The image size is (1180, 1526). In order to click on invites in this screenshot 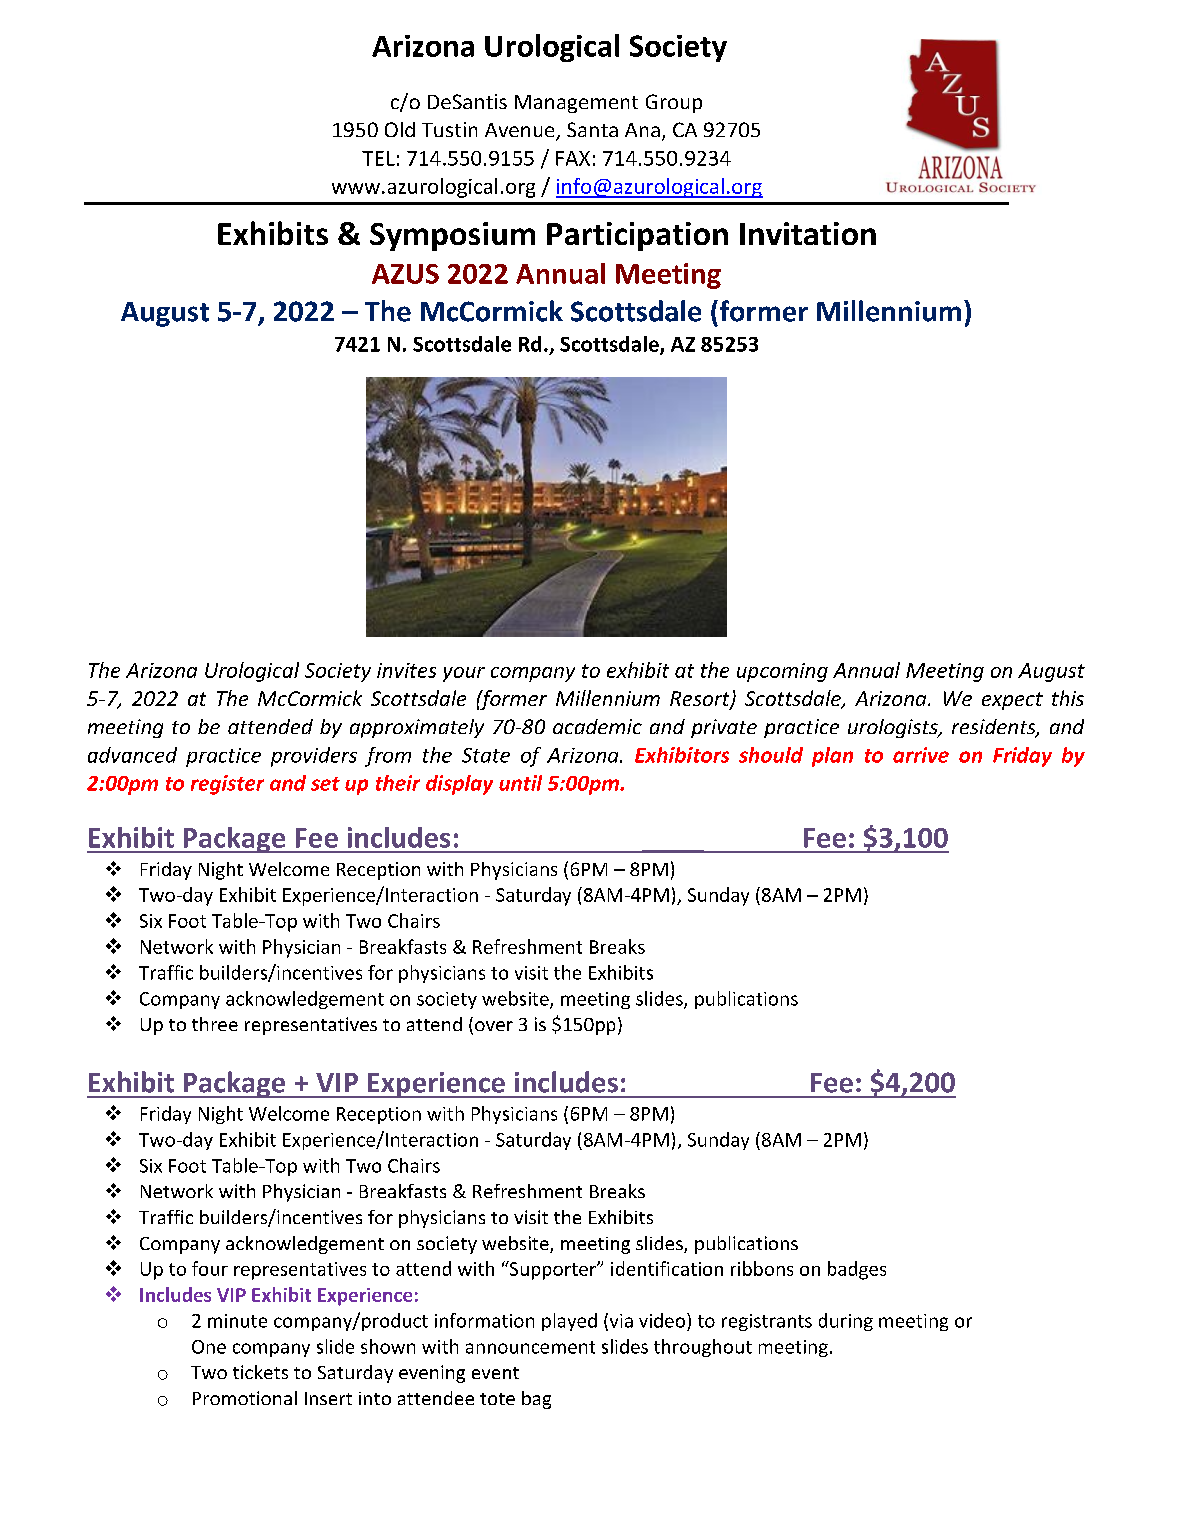, I will do `click(406, 670)`.
